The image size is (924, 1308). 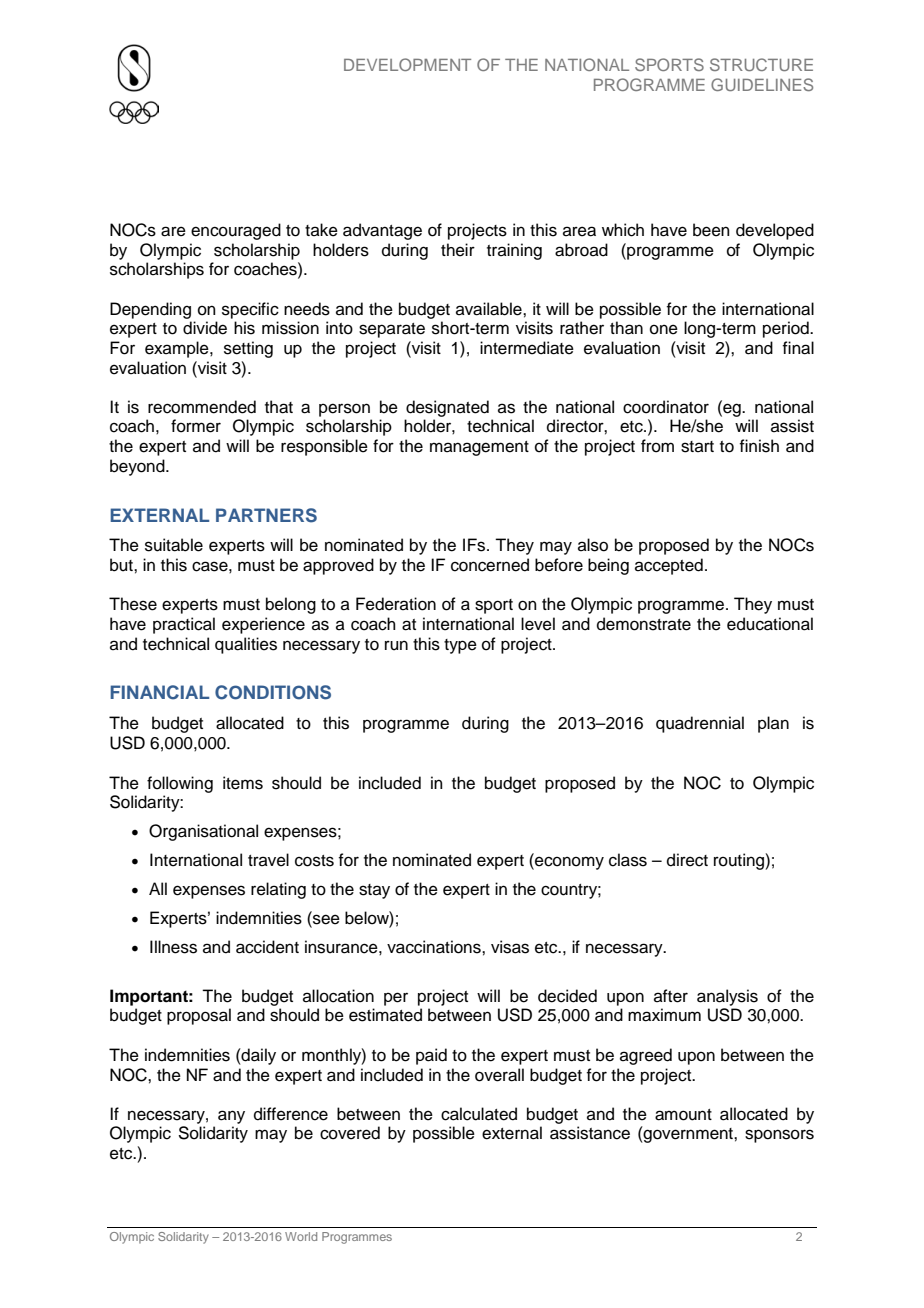 What do you see at coordinates (460, 646) in the image?
I see `type` at bounding box center [460, 646].
